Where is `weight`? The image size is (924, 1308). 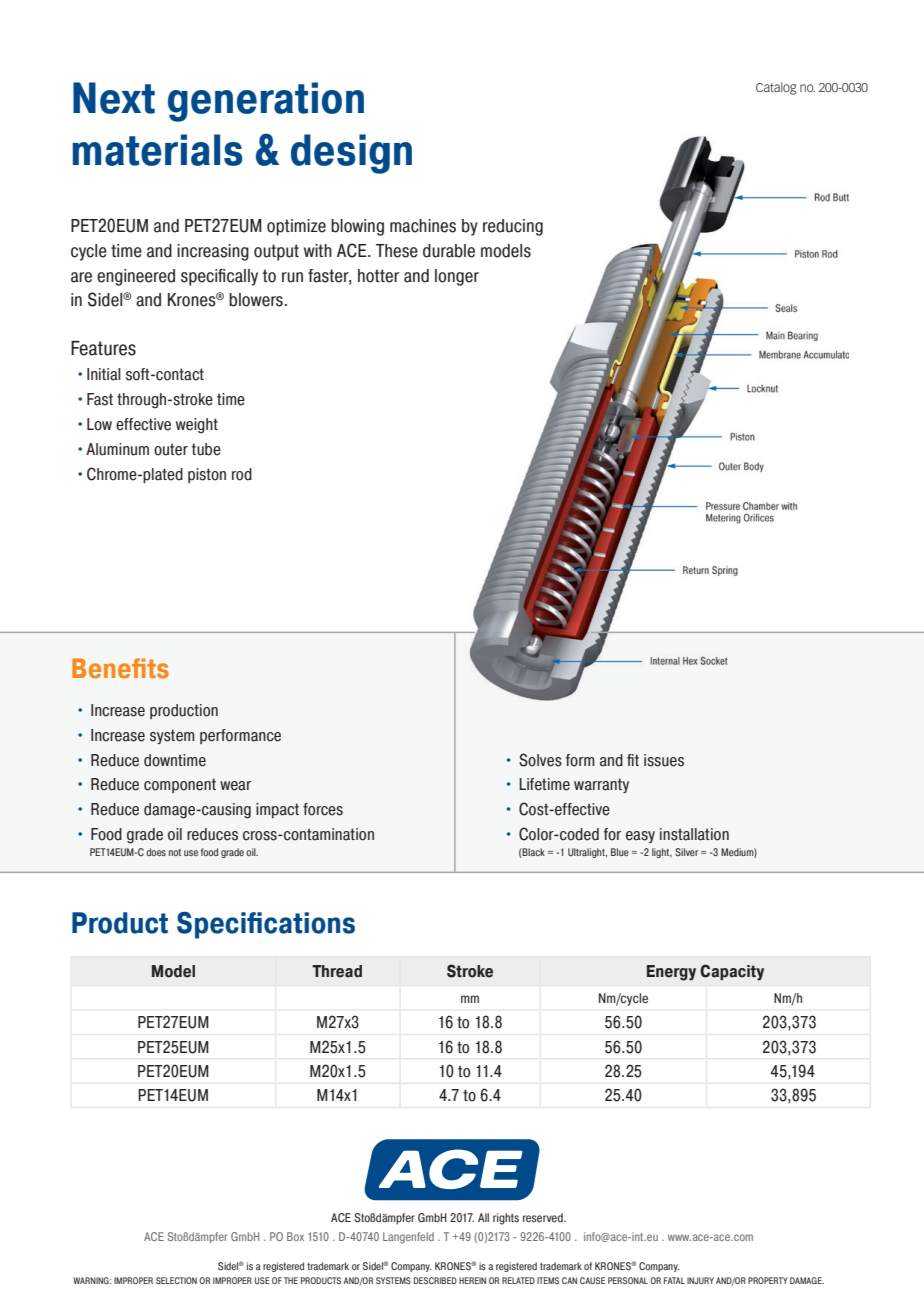
weight is located at coordinates (197, 426).
